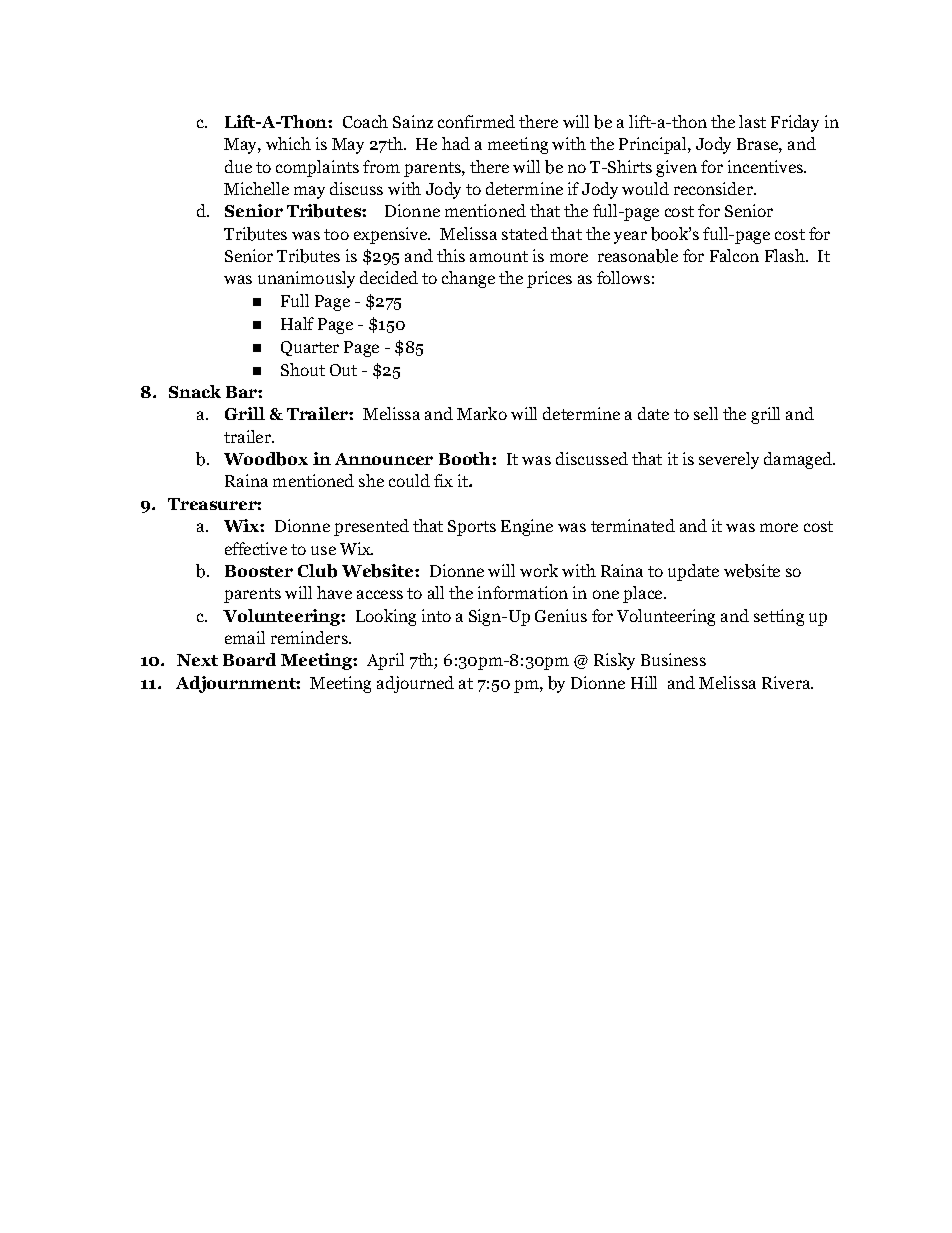 The height and width of the page is (1233, 952). I want to click on Business, so click(673, 659).
